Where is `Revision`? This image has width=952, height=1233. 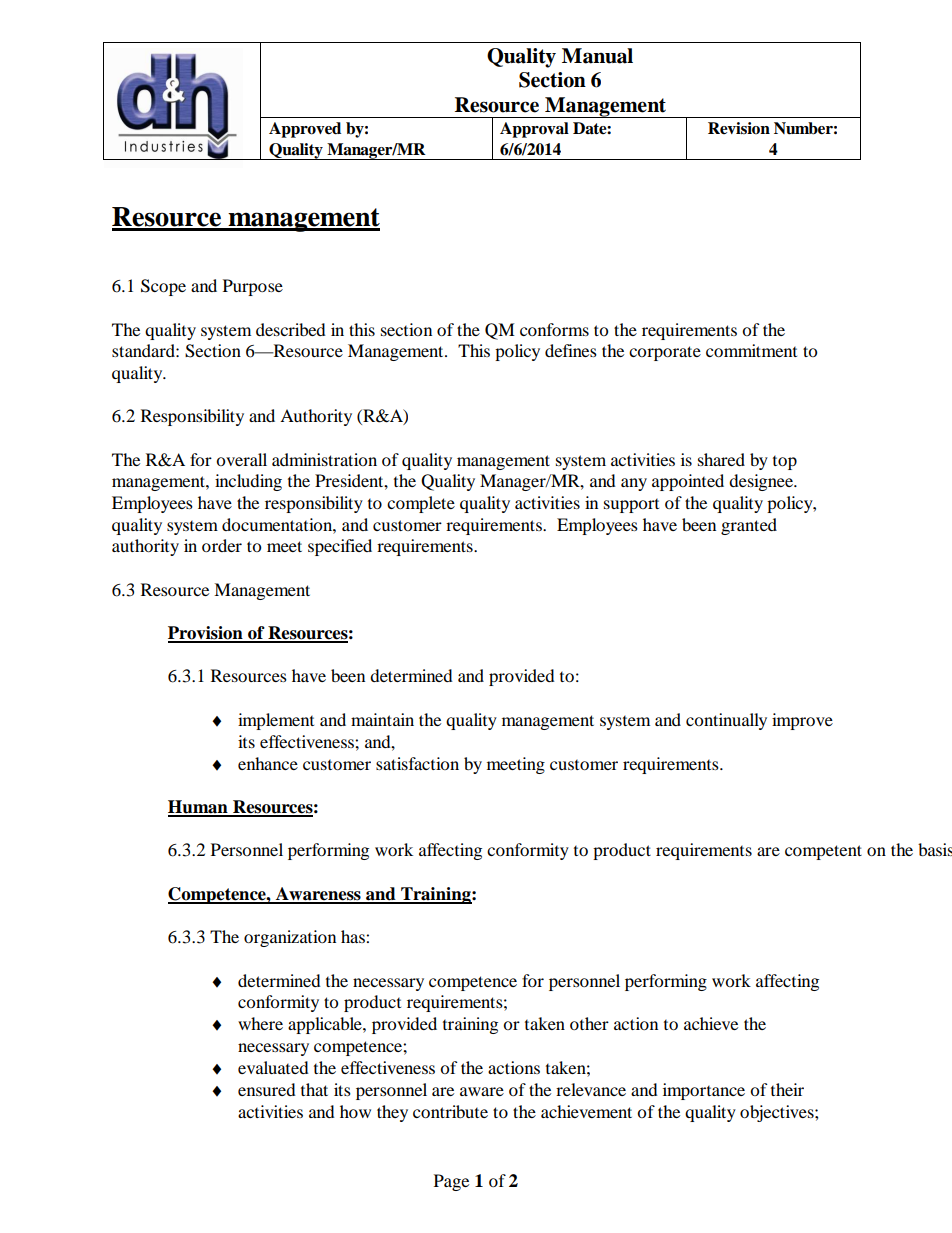
Revision is located at coordinates (739, 128).
